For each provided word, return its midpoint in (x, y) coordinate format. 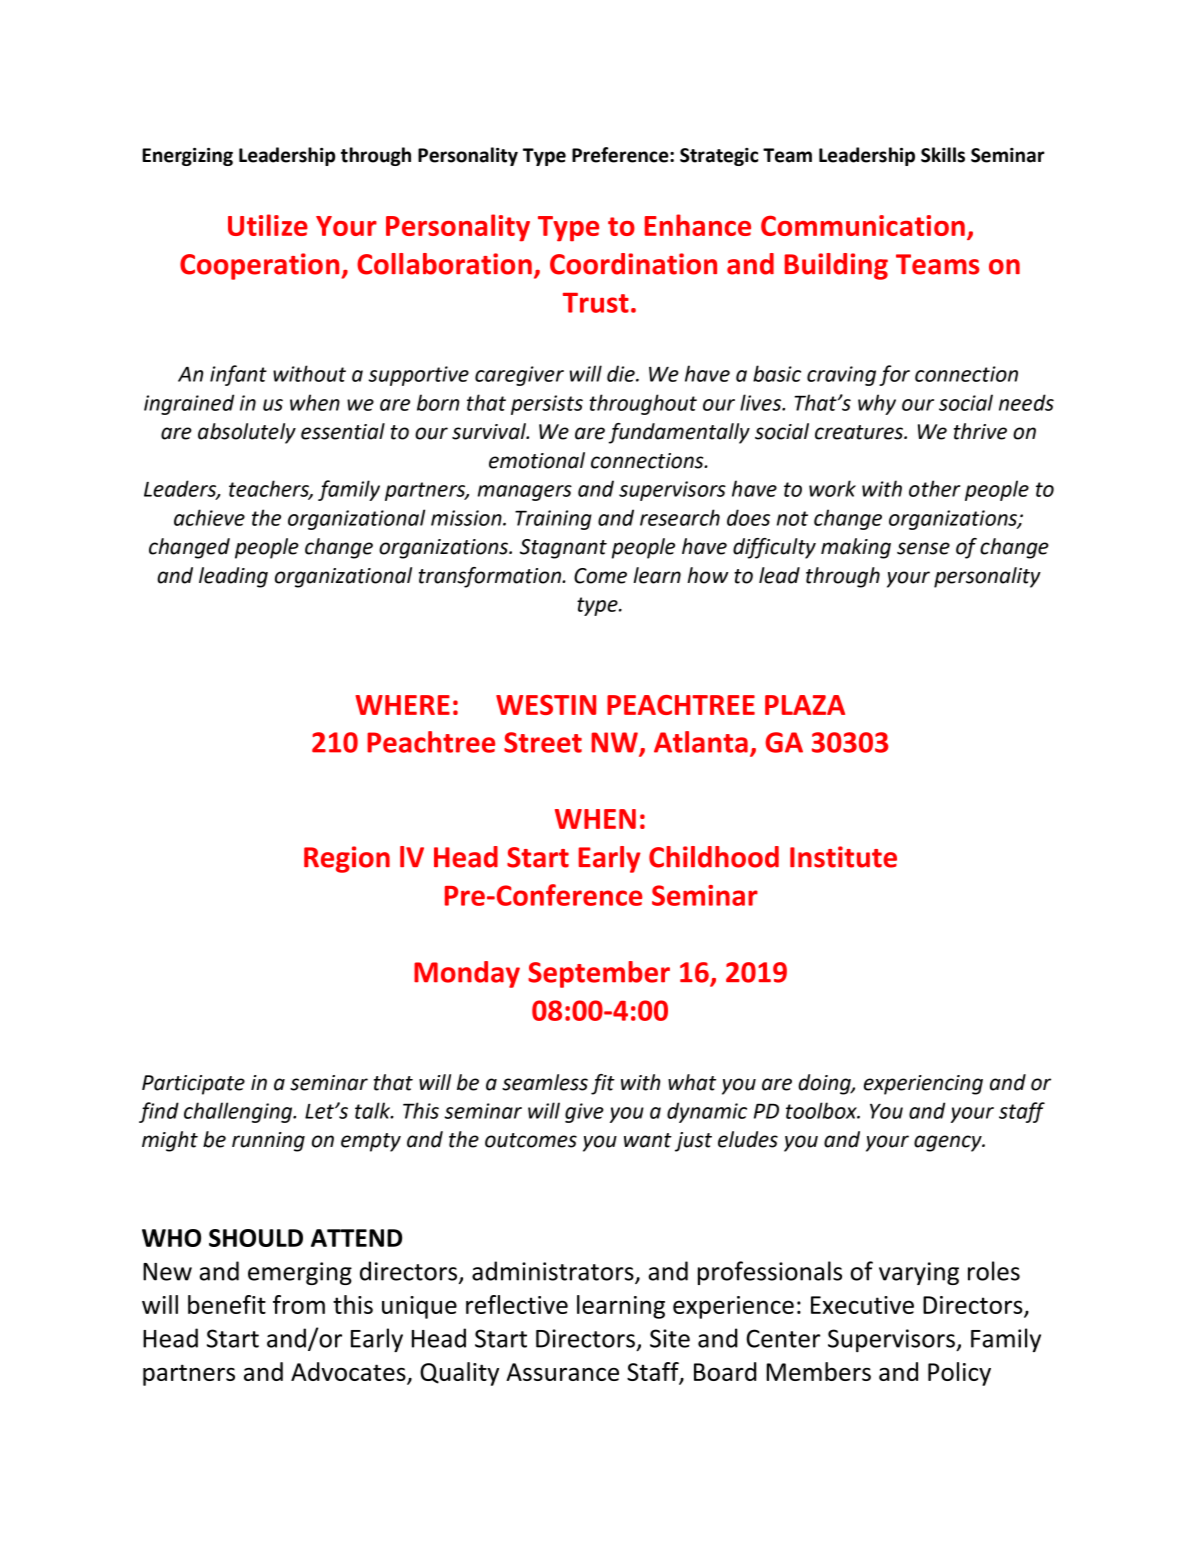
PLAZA (805, 705)
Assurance (562, 1372)
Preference (621, 155)
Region (347, 859)
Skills (943, 155)
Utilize (268, 225)
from (299, 1304)
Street (543, 742)
